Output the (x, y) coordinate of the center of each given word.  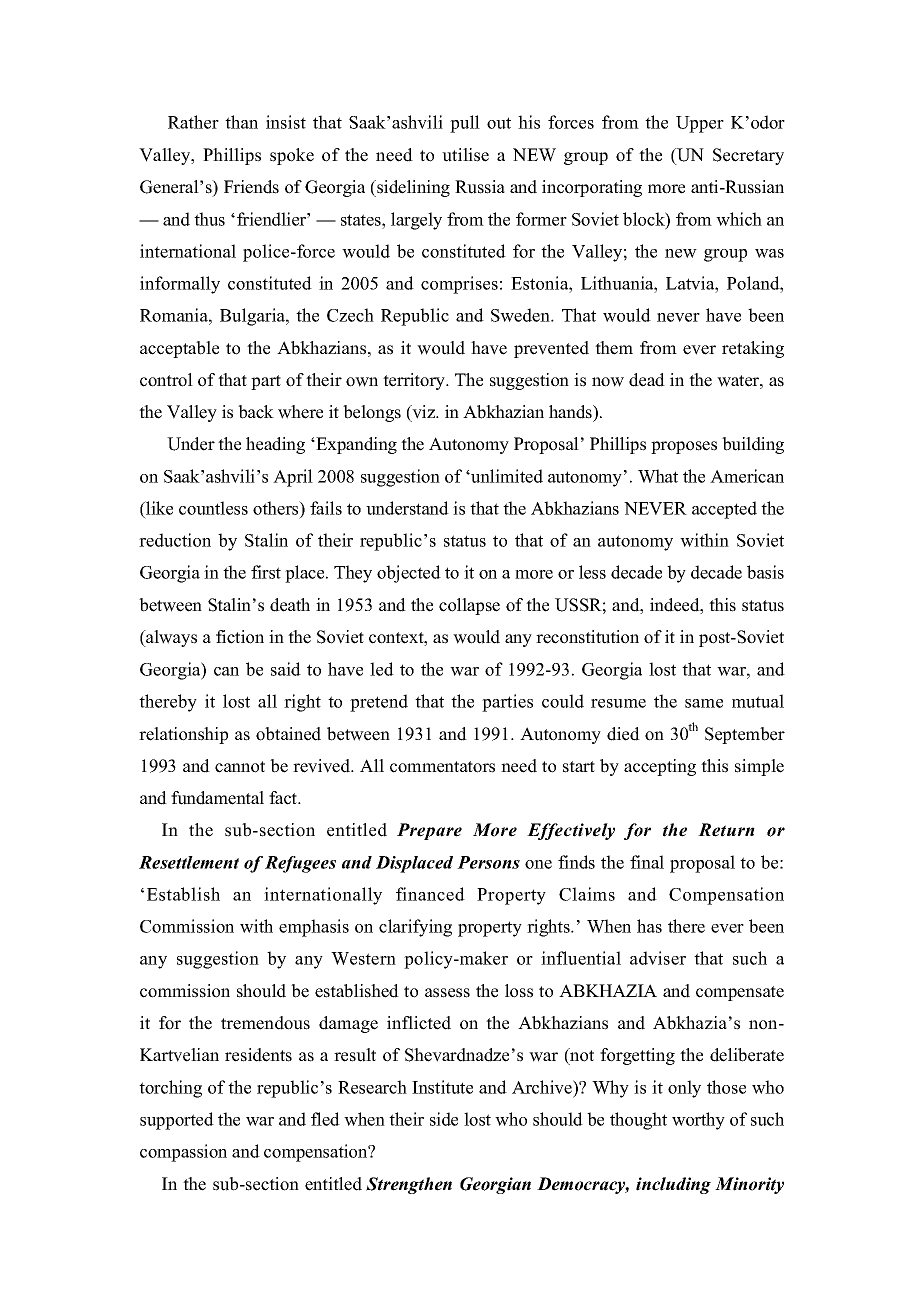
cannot (240, 767)
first (266, 572)
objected (409, 574)
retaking (753, 349)
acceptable (179, 349)
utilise (465, 155)
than (241, 122)
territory (415, 381)
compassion (183, 1153)
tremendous (265, 1023)
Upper (700, 124)
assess (447, 993)
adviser (658, 958)
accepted (724, 510)
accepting (660, 767)
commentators (442, 767)
